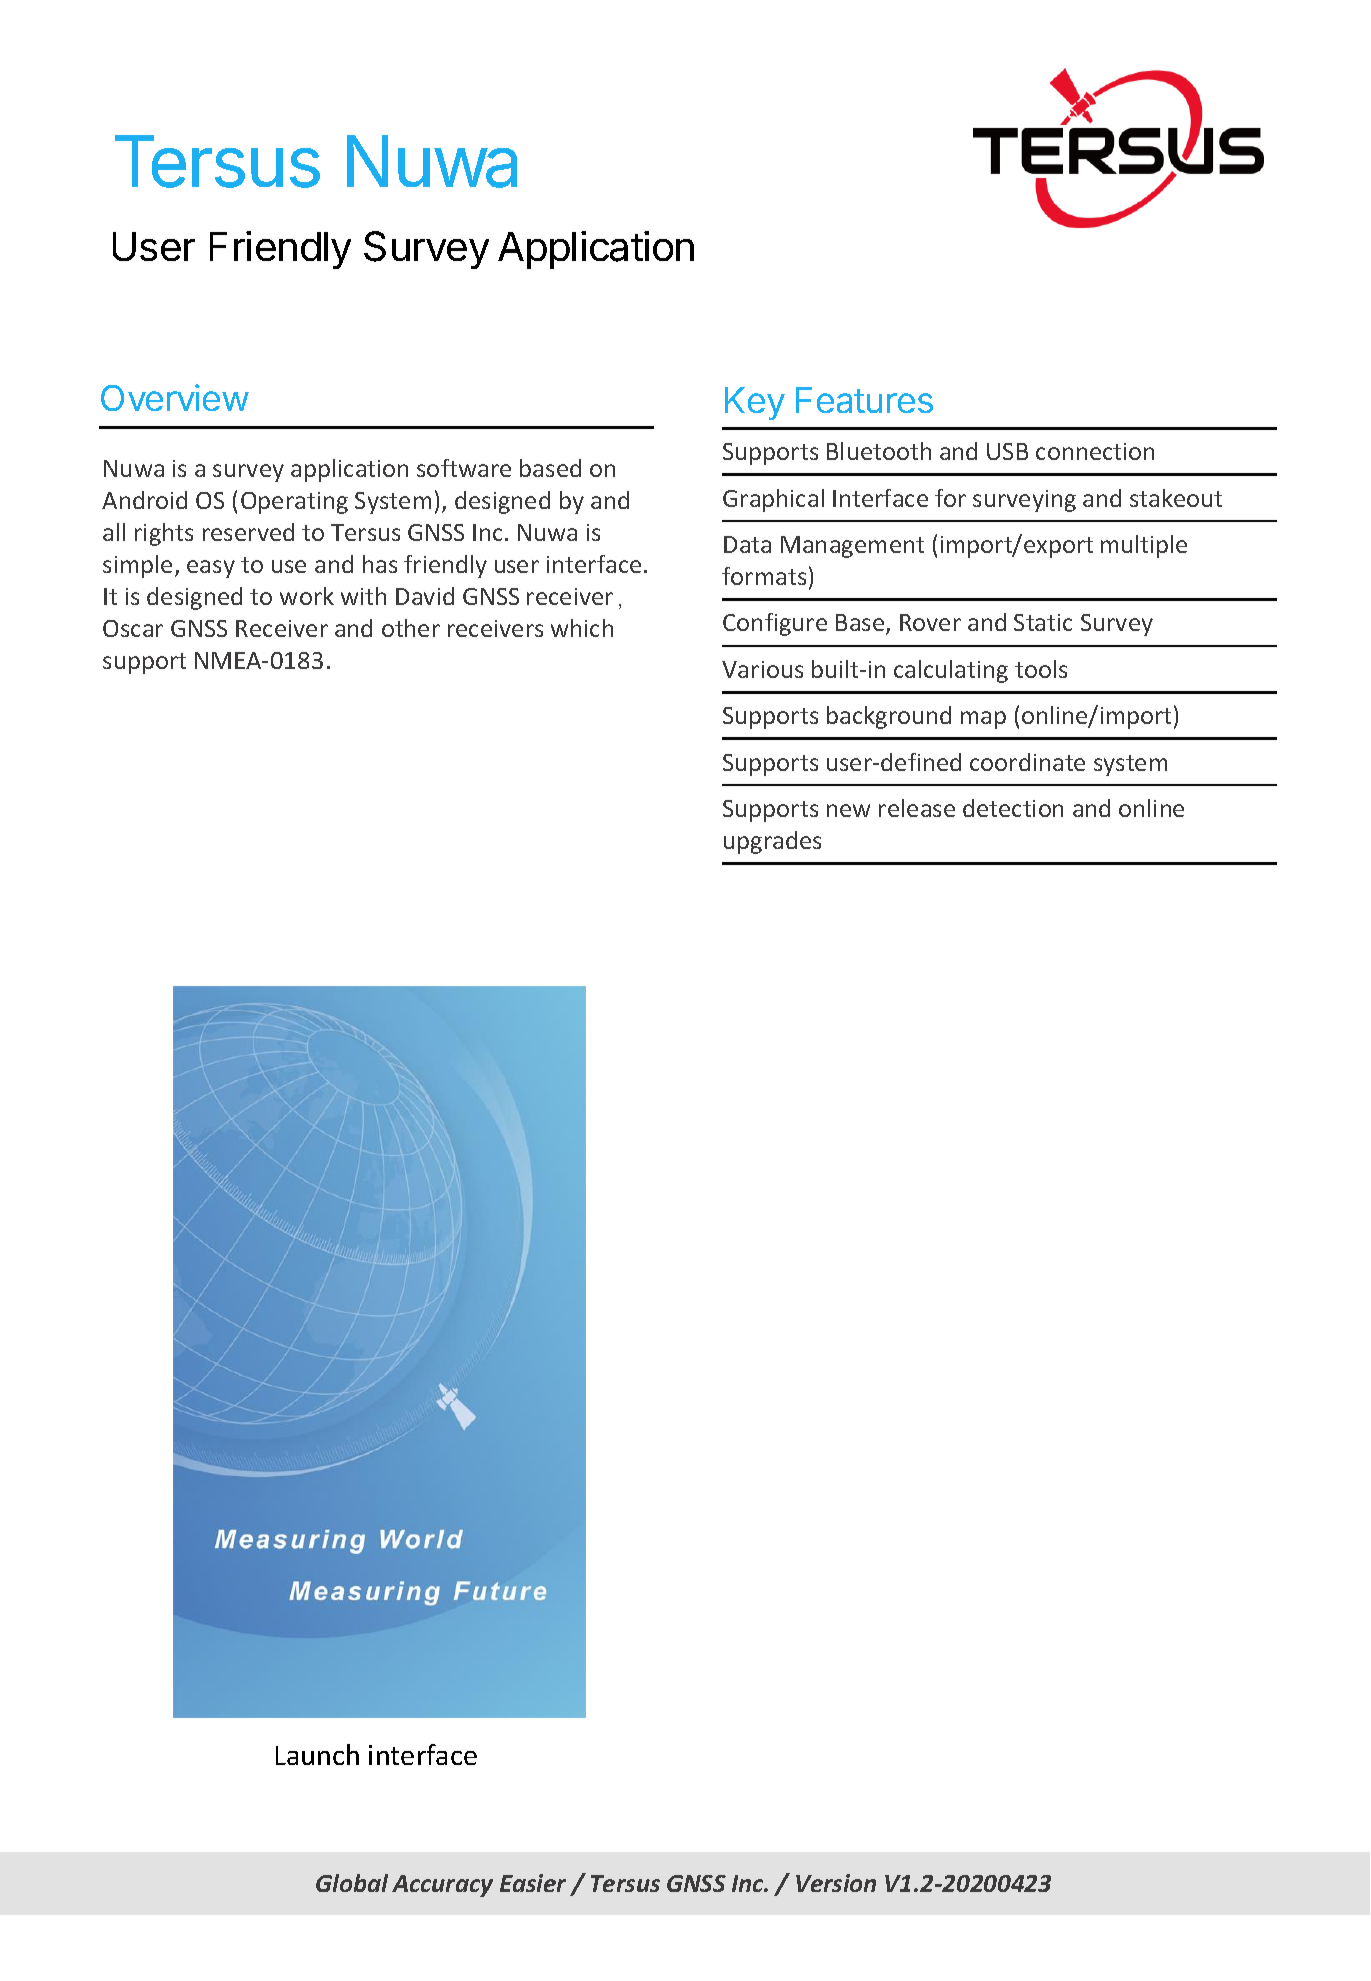 The image size is (1371, 1981). Describe the element at coordinates (317, 1754) in the image. I see `Launch` at that location.
